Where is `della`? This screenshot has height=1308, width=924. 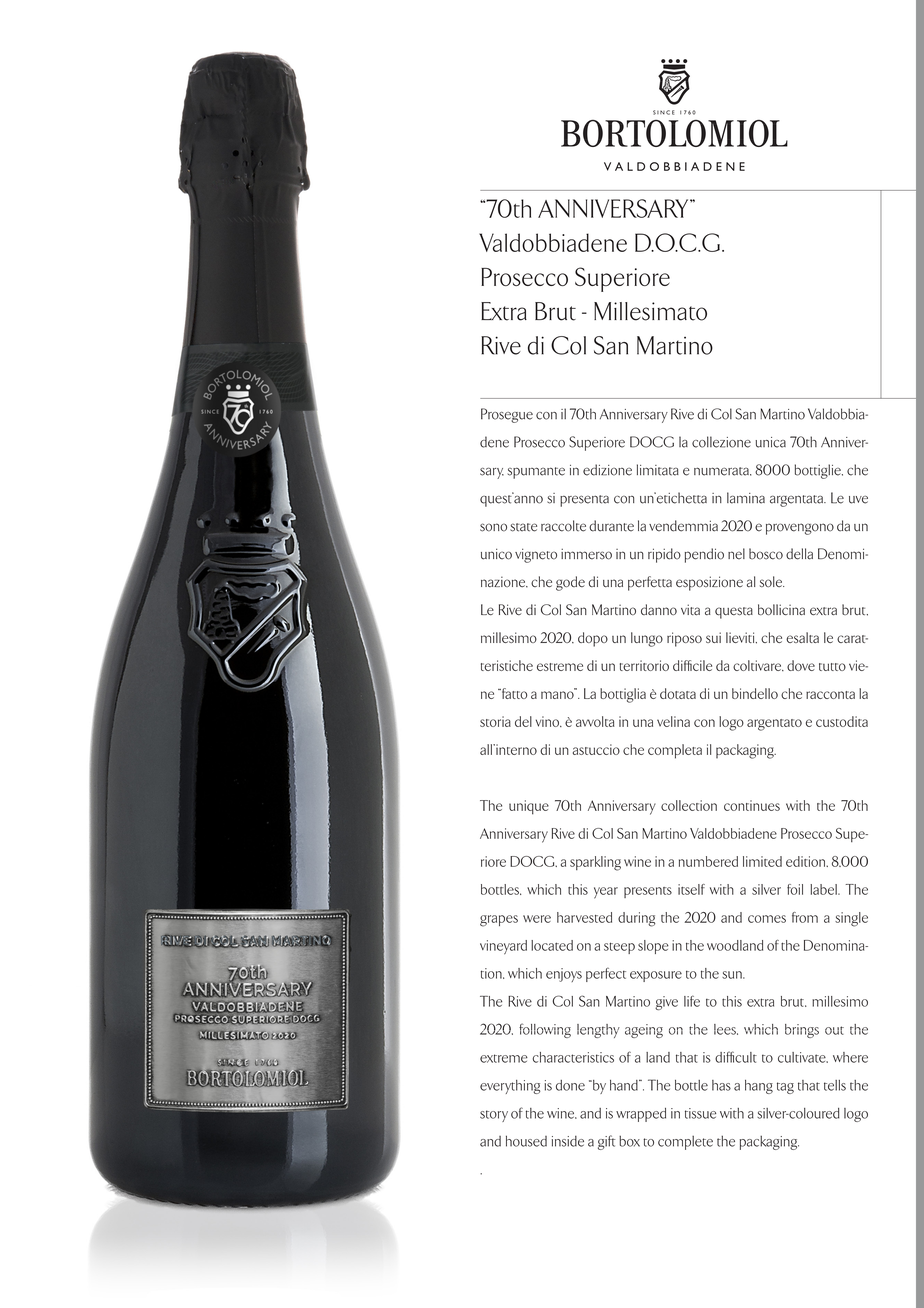
della is located at coordinates (799, 554).
